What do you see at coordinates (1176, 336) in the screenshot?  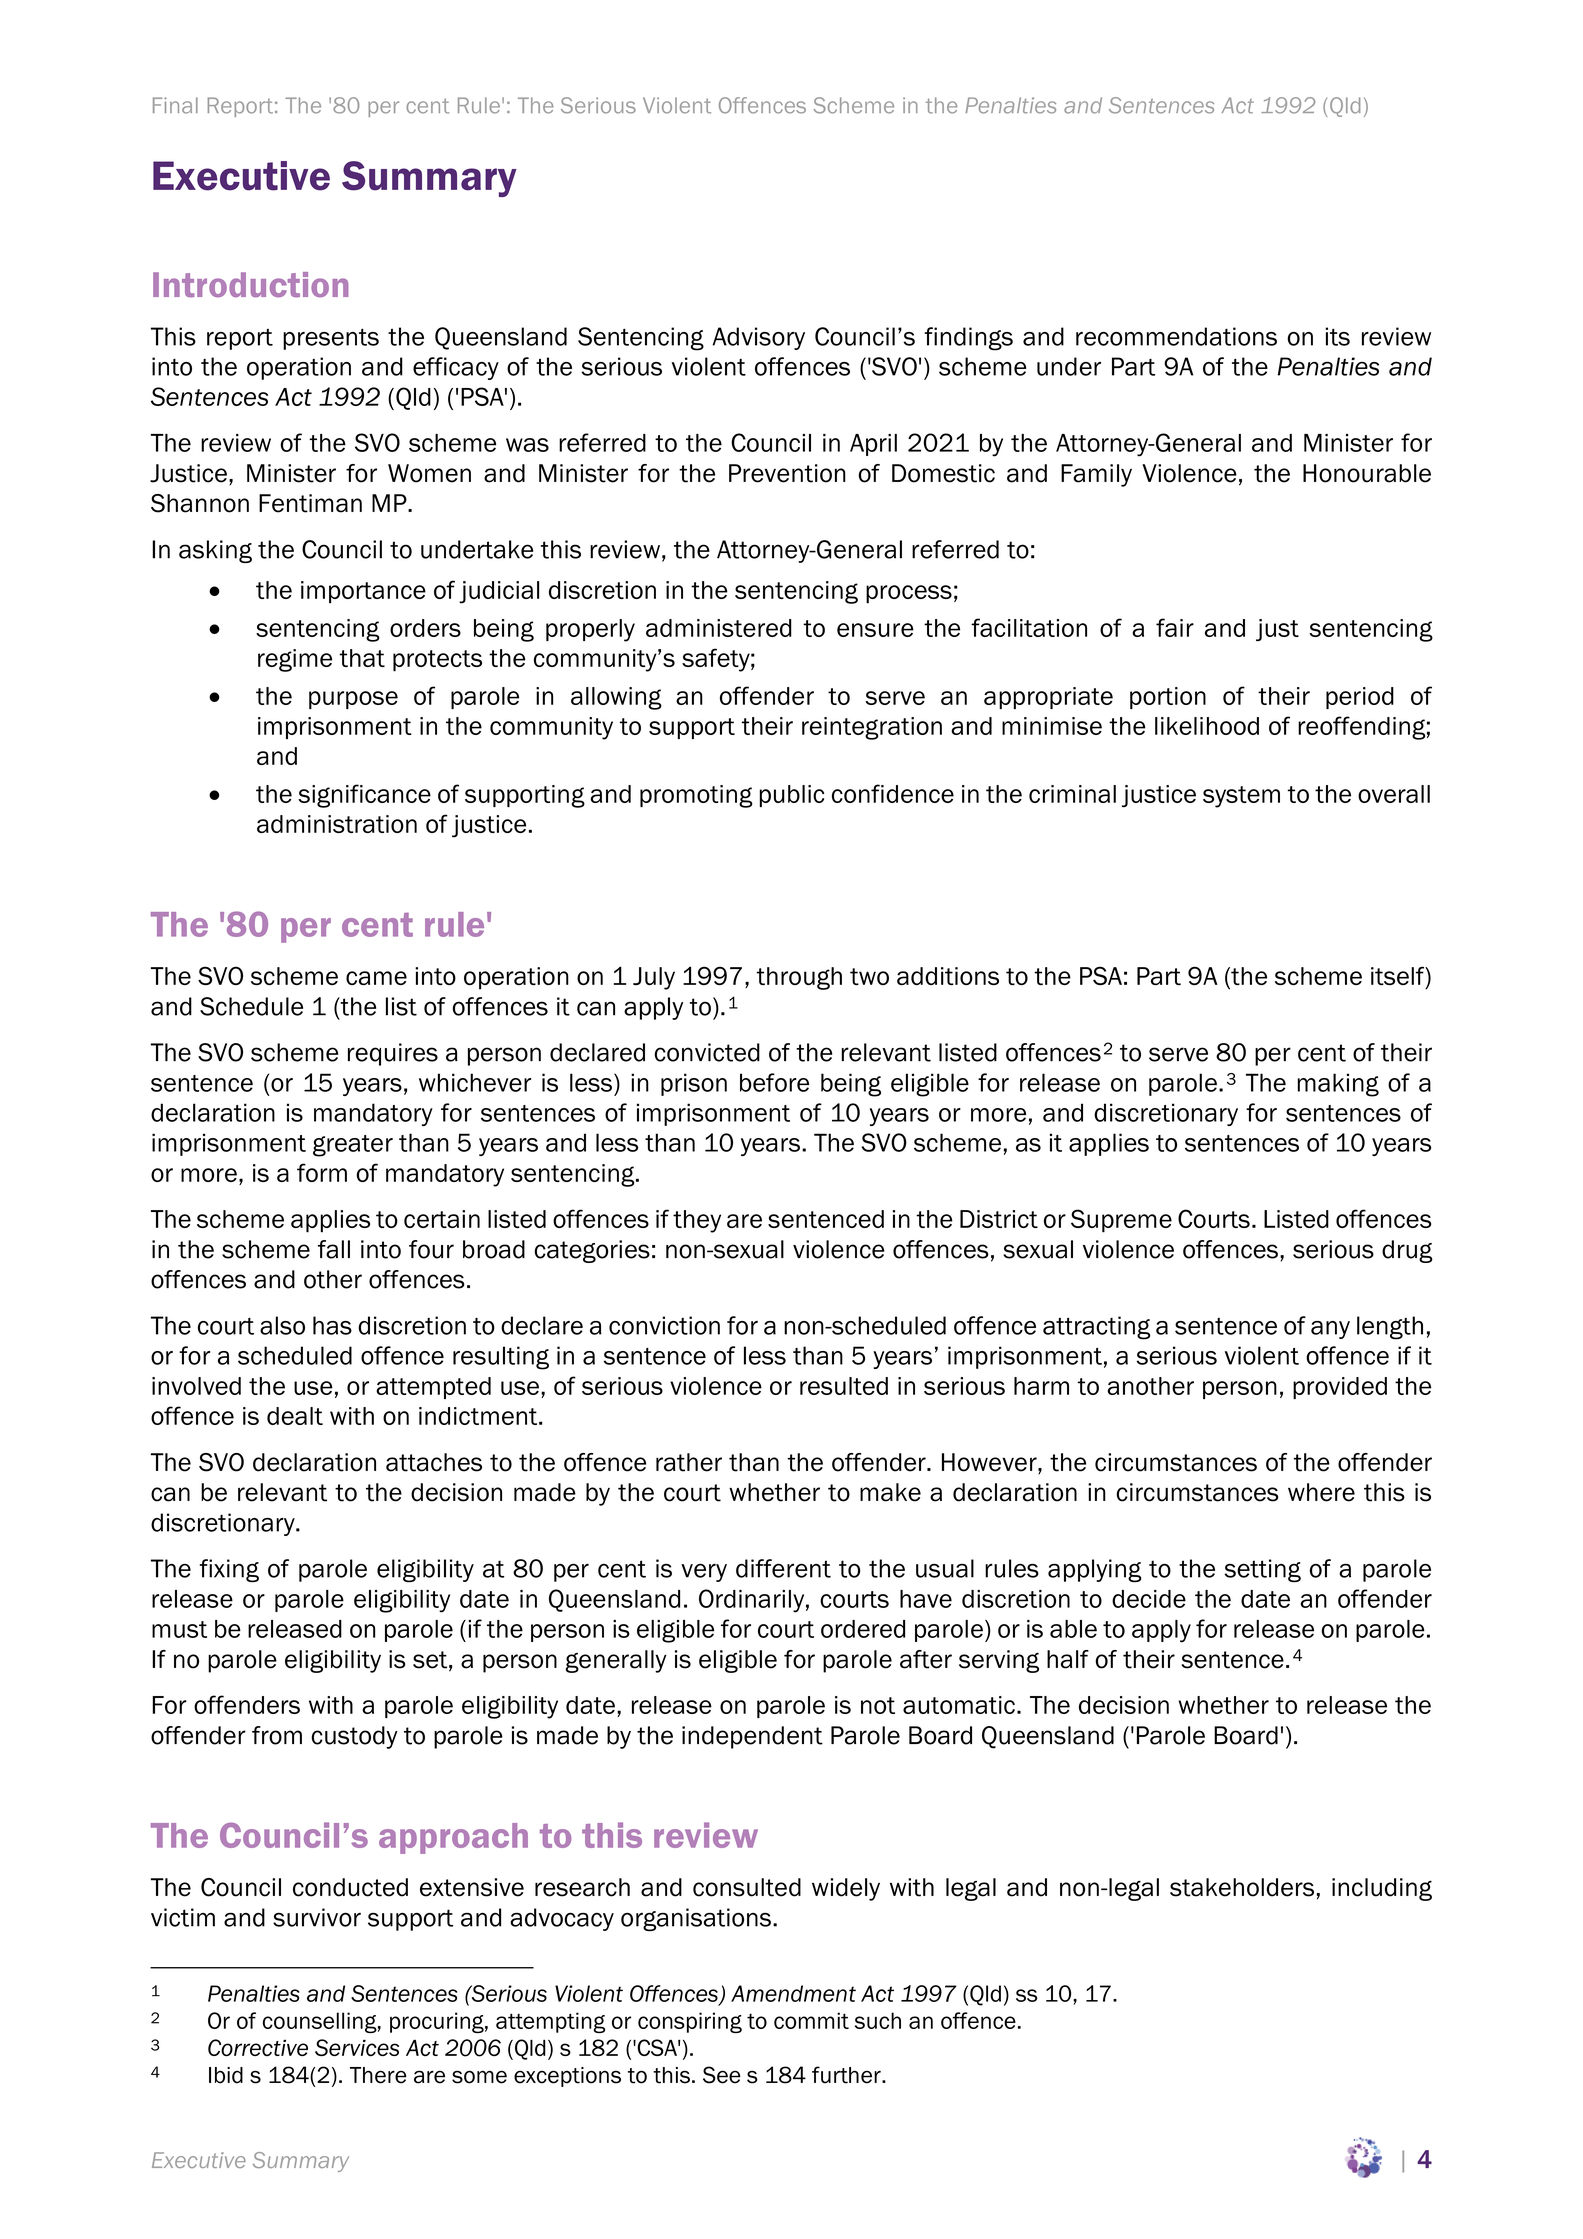 I see `recommendations` at bounding box center [1176, 336].
